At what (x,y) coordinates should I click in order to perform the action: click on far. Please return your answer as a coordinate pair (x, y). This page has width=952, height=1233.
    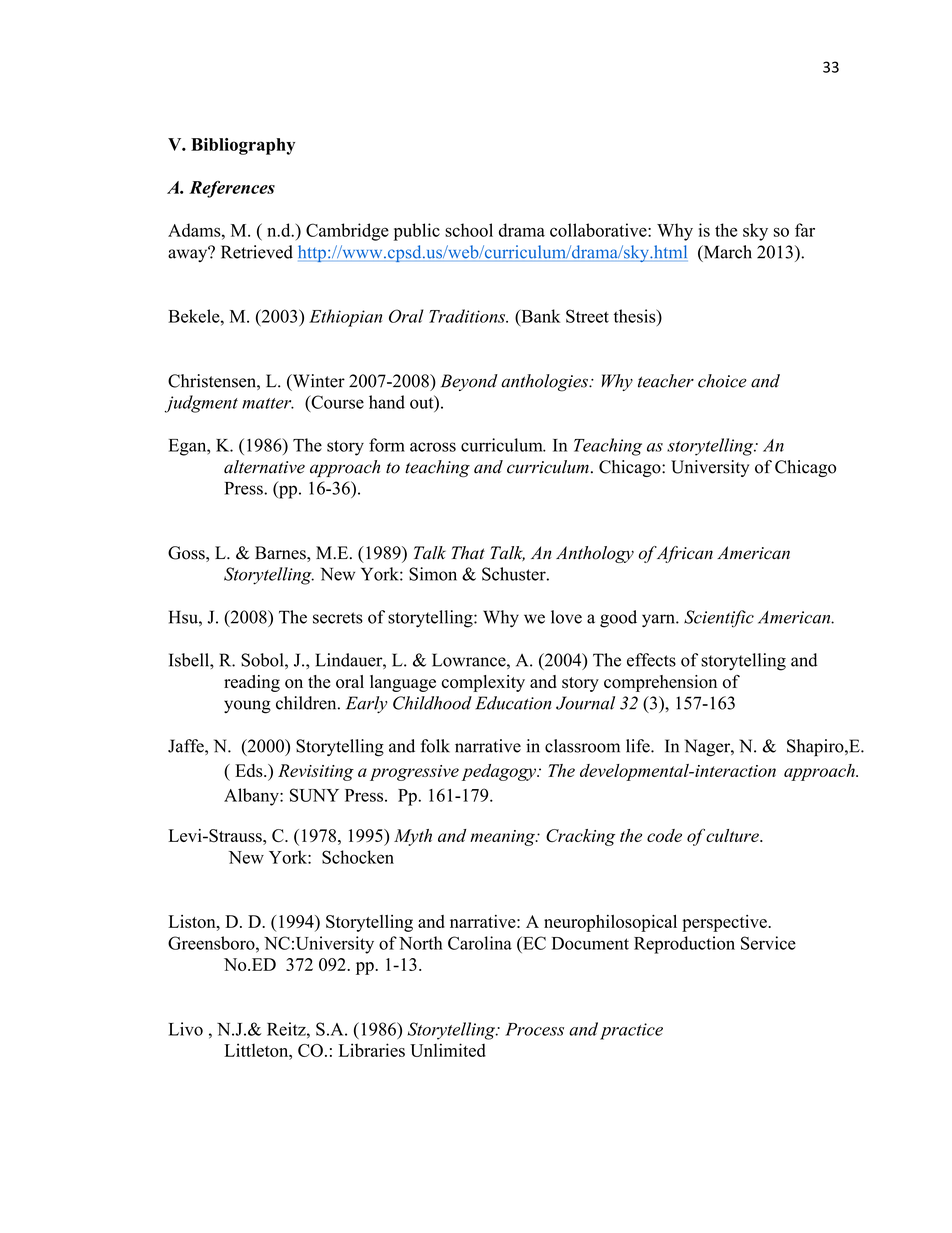
    Looking at the image, I should click on (805, 230).
